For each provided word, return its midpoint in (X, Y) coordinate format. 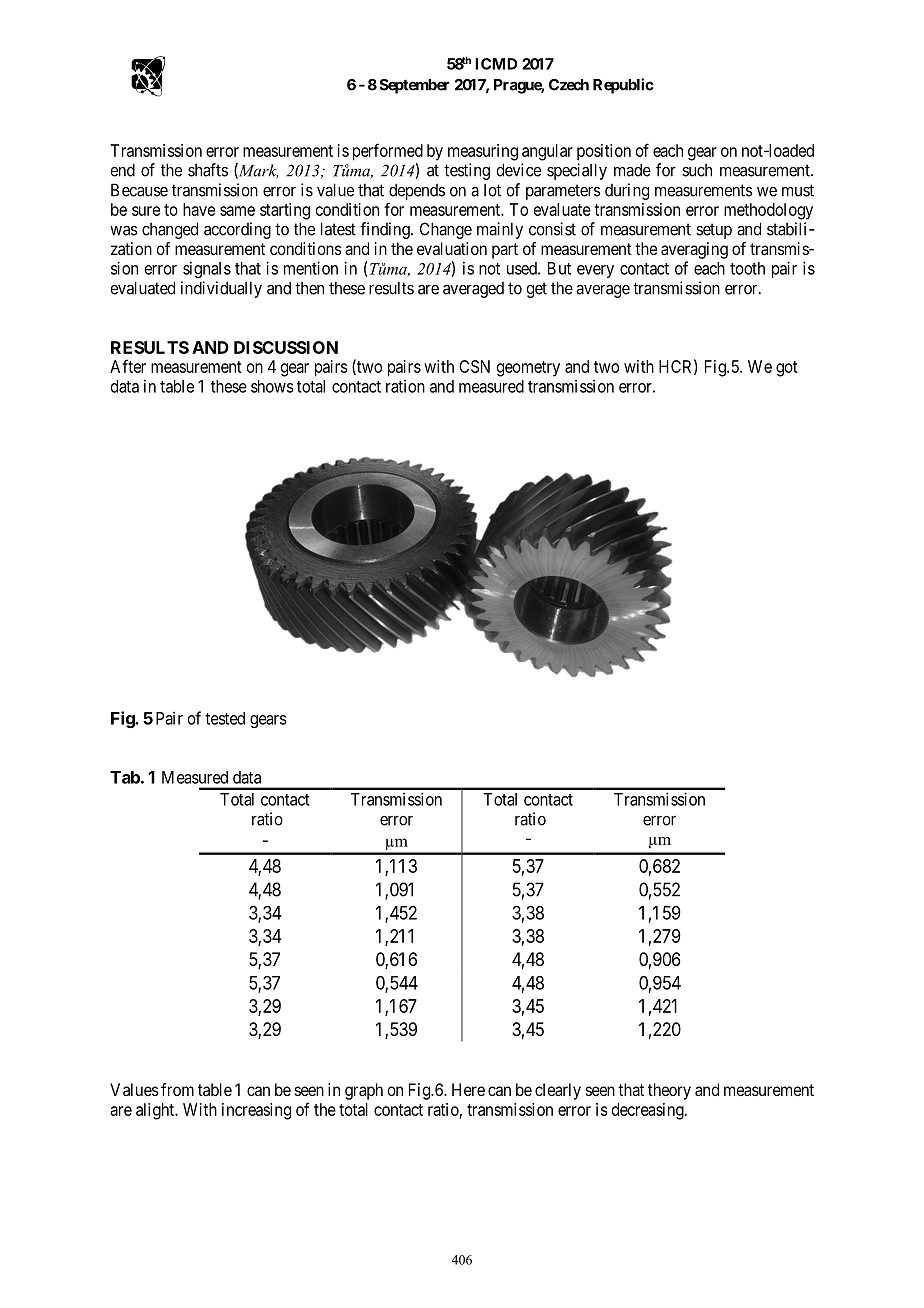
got (787, 369)
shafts (208, 170)
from (177, 1089)
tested (225, 718)
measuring (483, 152)
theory (669, 1091)
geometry (528, 369)
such (697, 170)
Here (468, 1089)
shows (272, 386)
